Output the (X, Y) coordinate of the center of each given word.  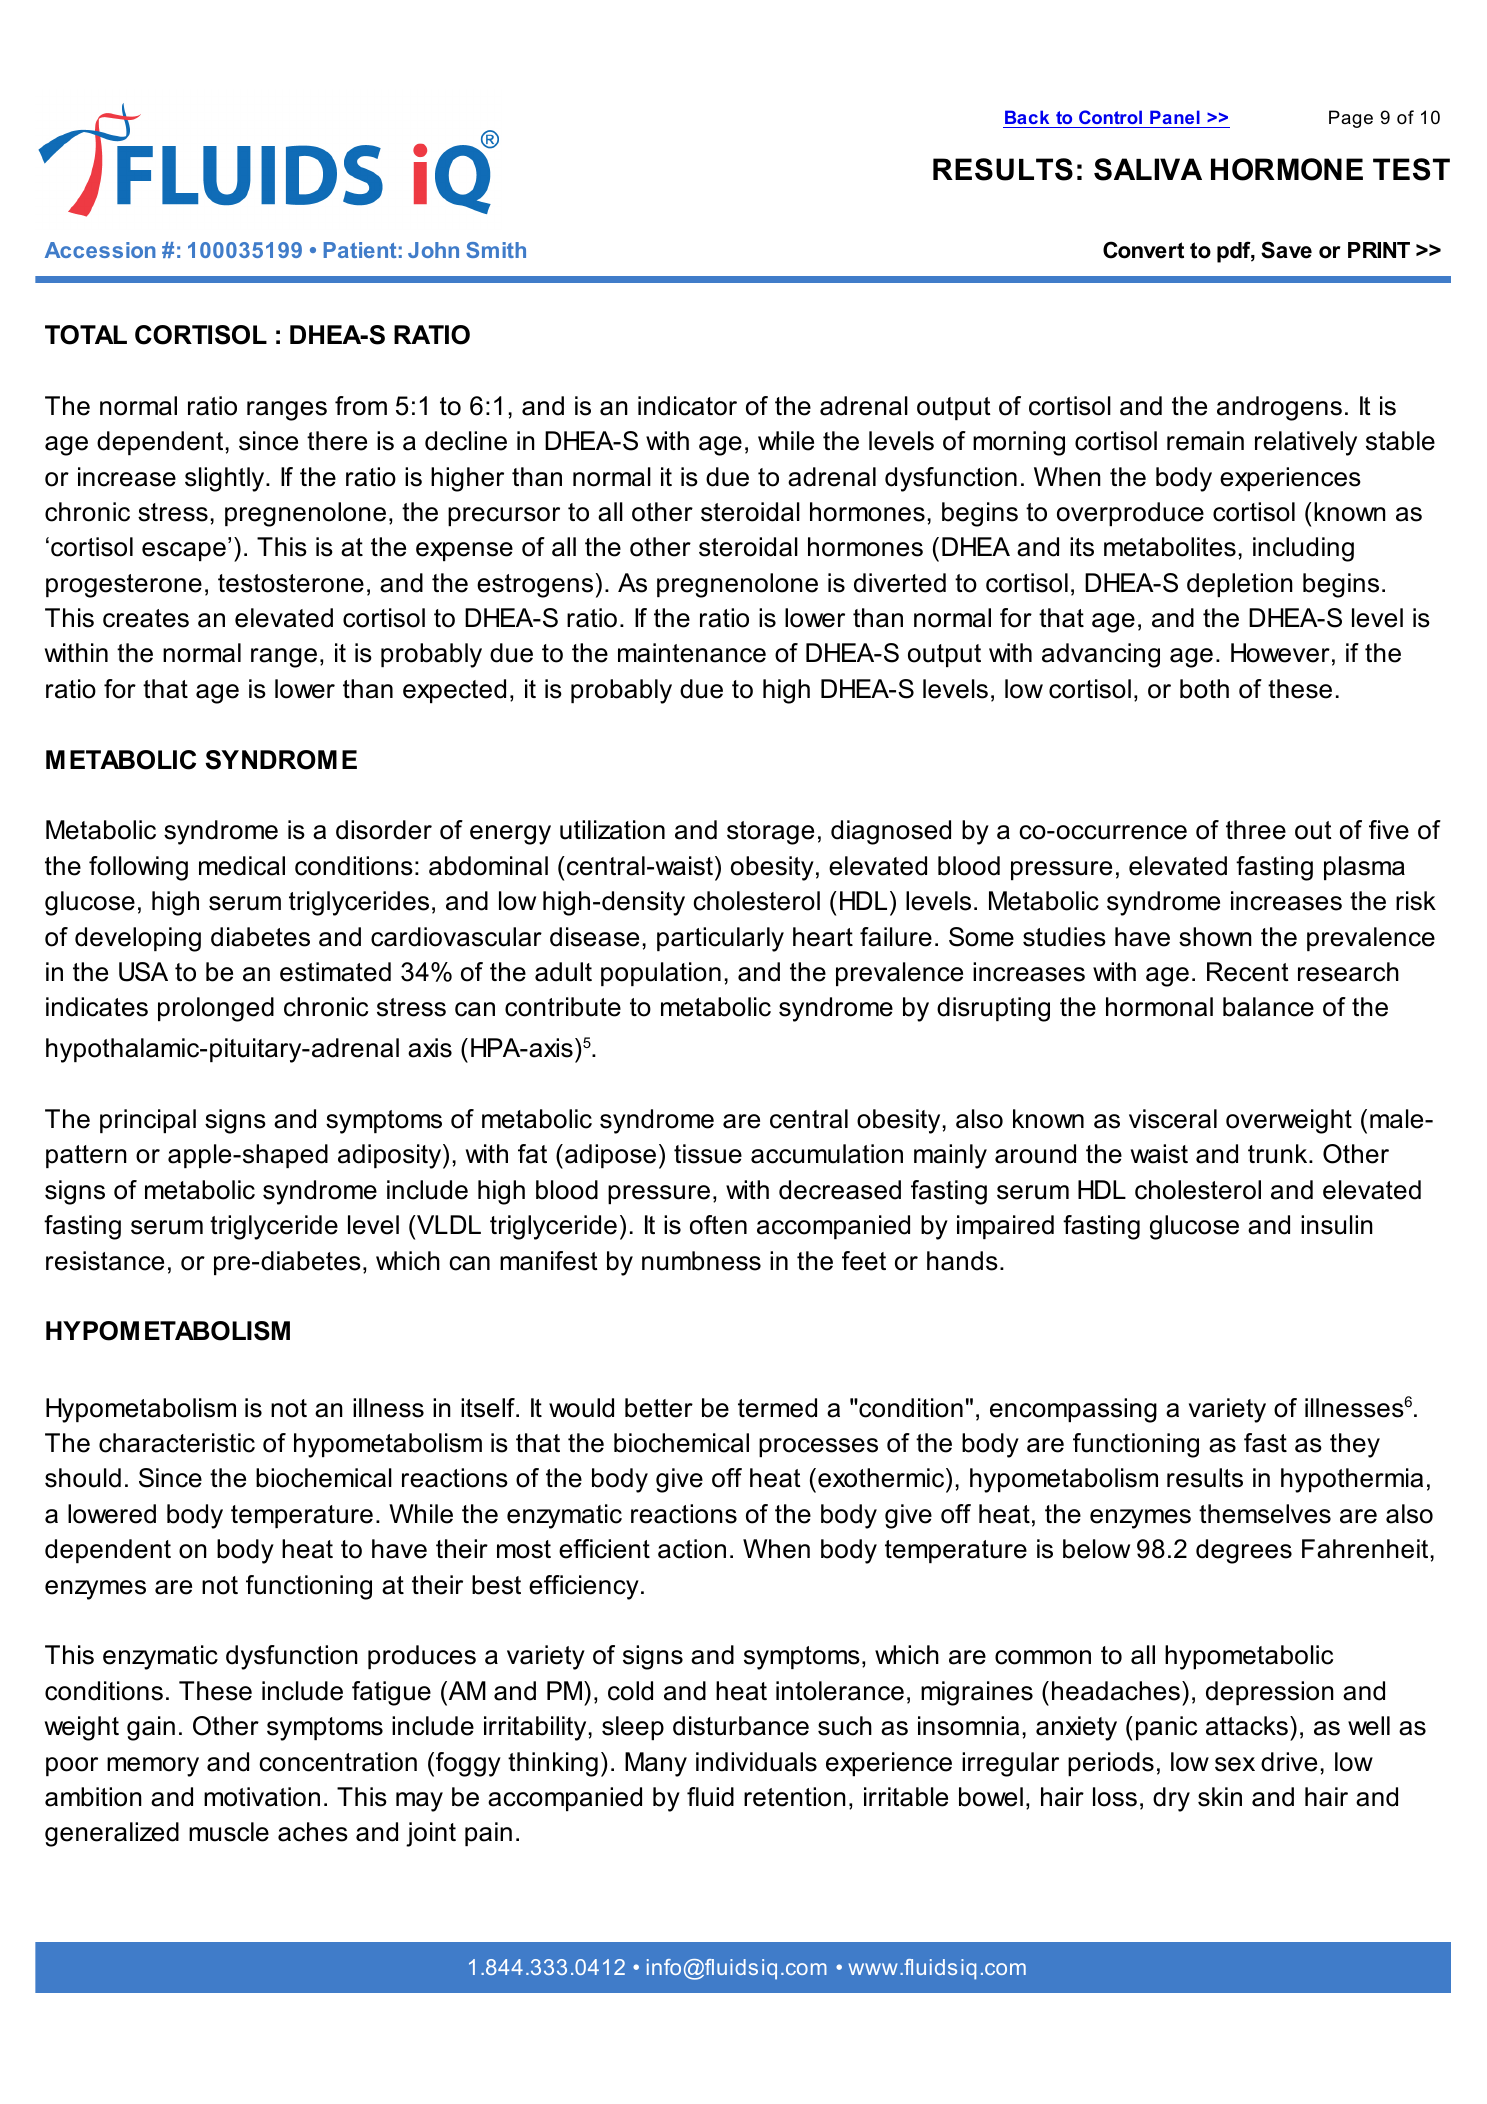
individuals (756, 1762)
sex (1235, 1764)
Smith (496, 250)
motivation (262, 1797)
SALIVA (1148, 169)
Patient (360, 250)
